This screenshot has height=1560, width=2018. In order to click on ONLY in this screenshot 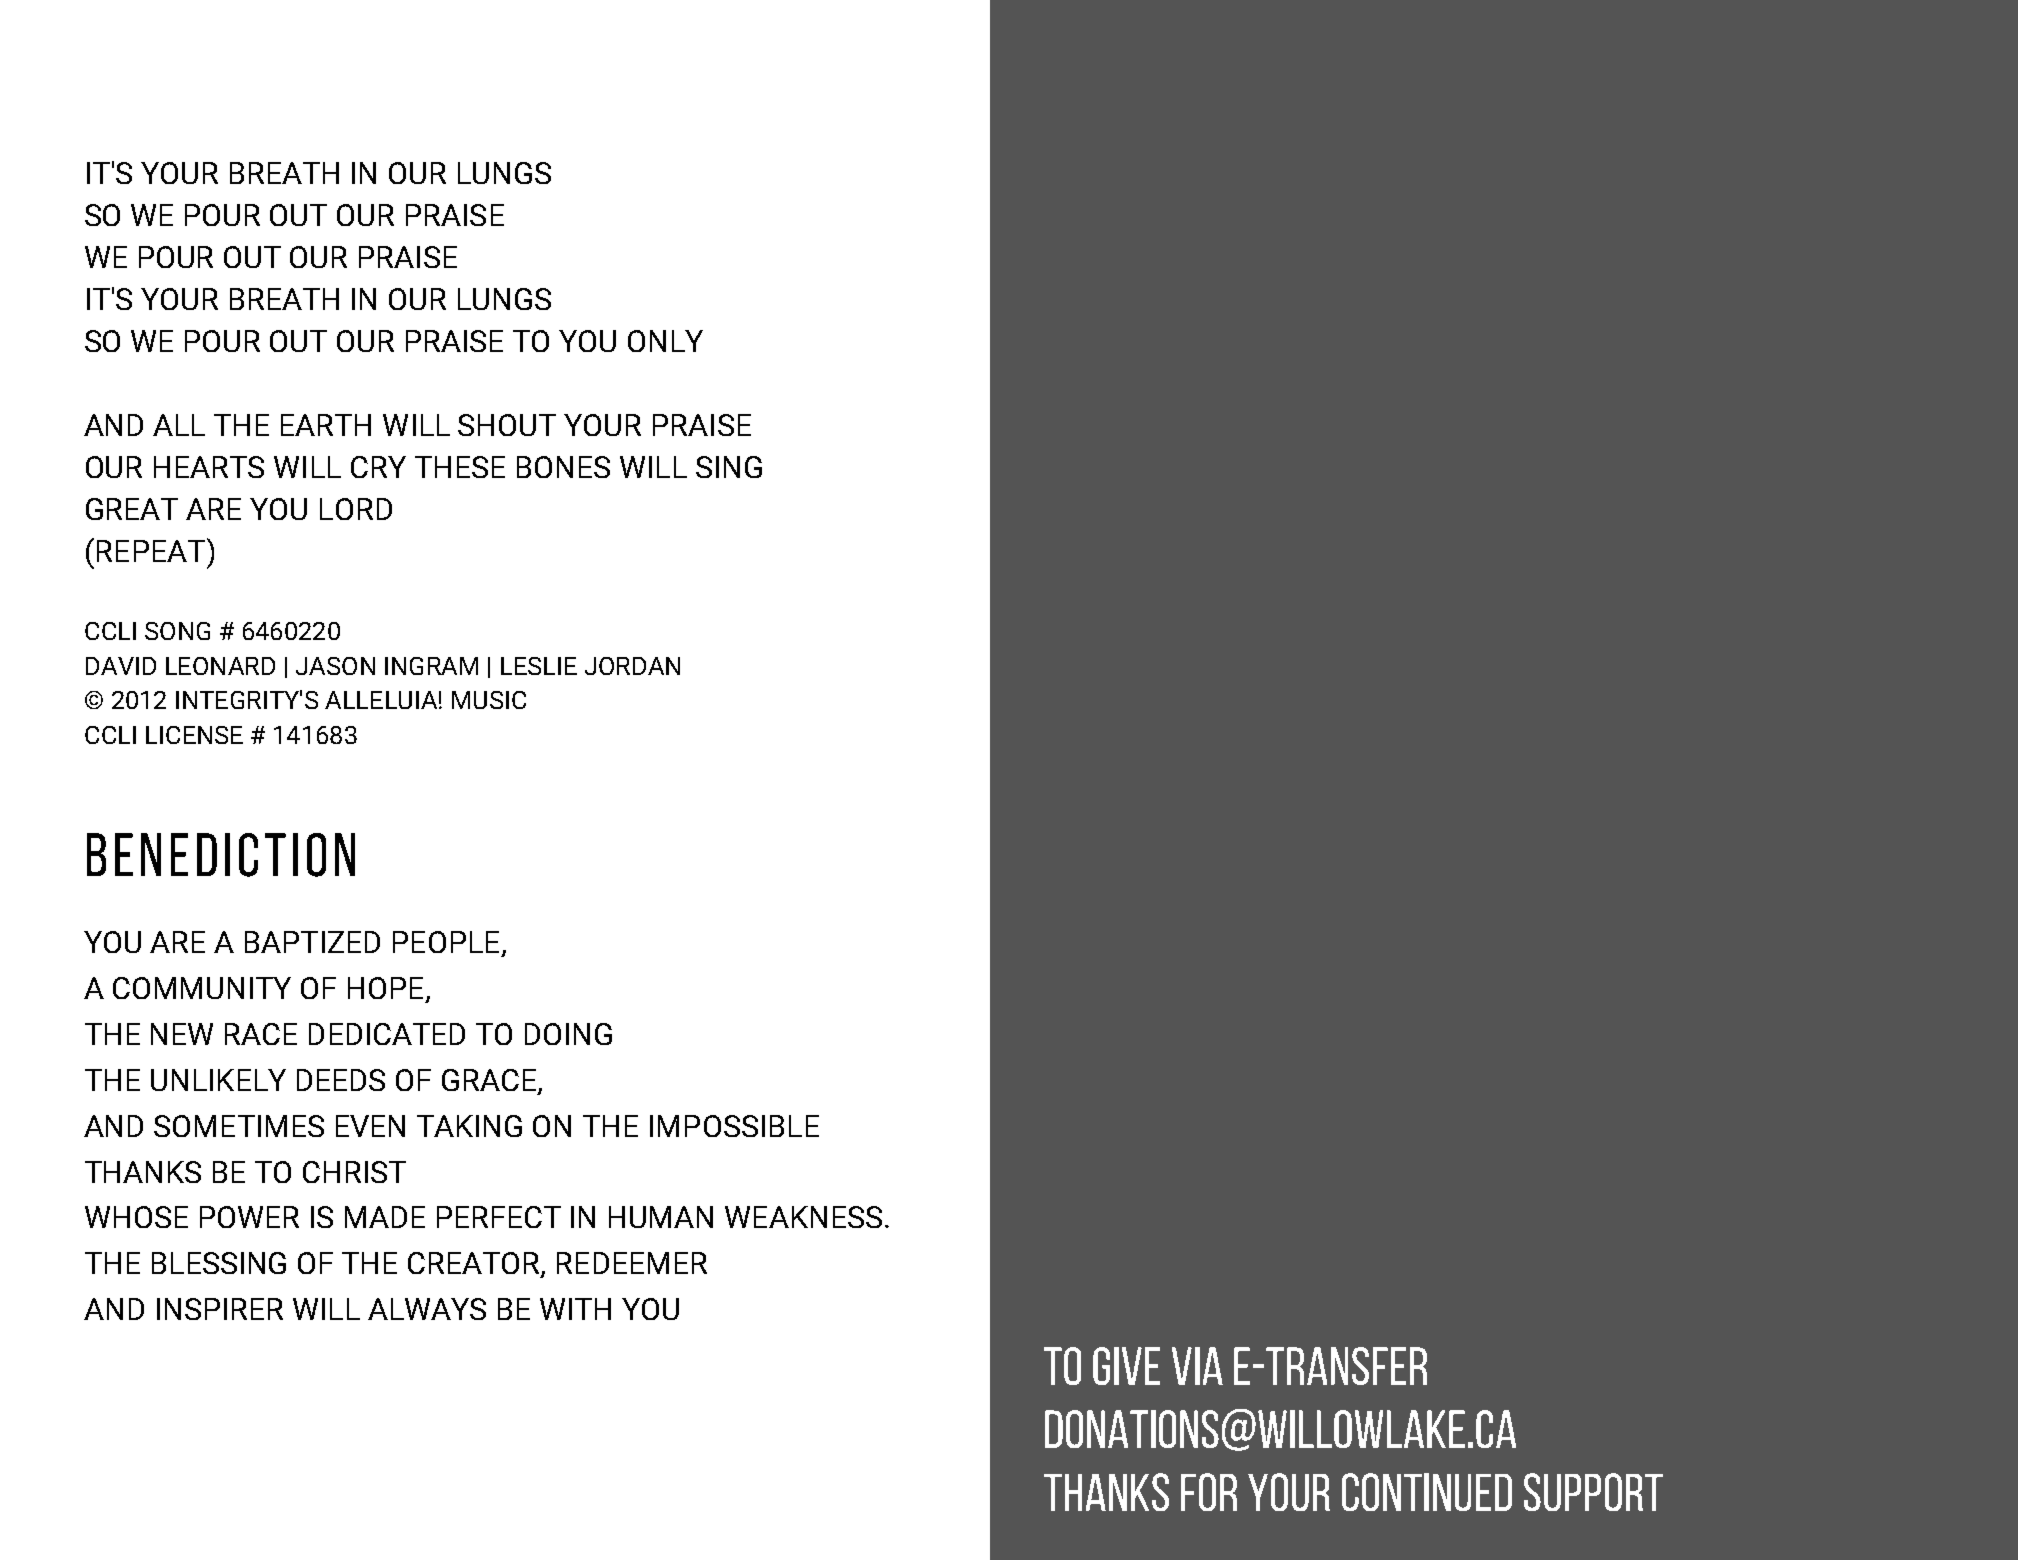, I will do `click(665, 341)`.
